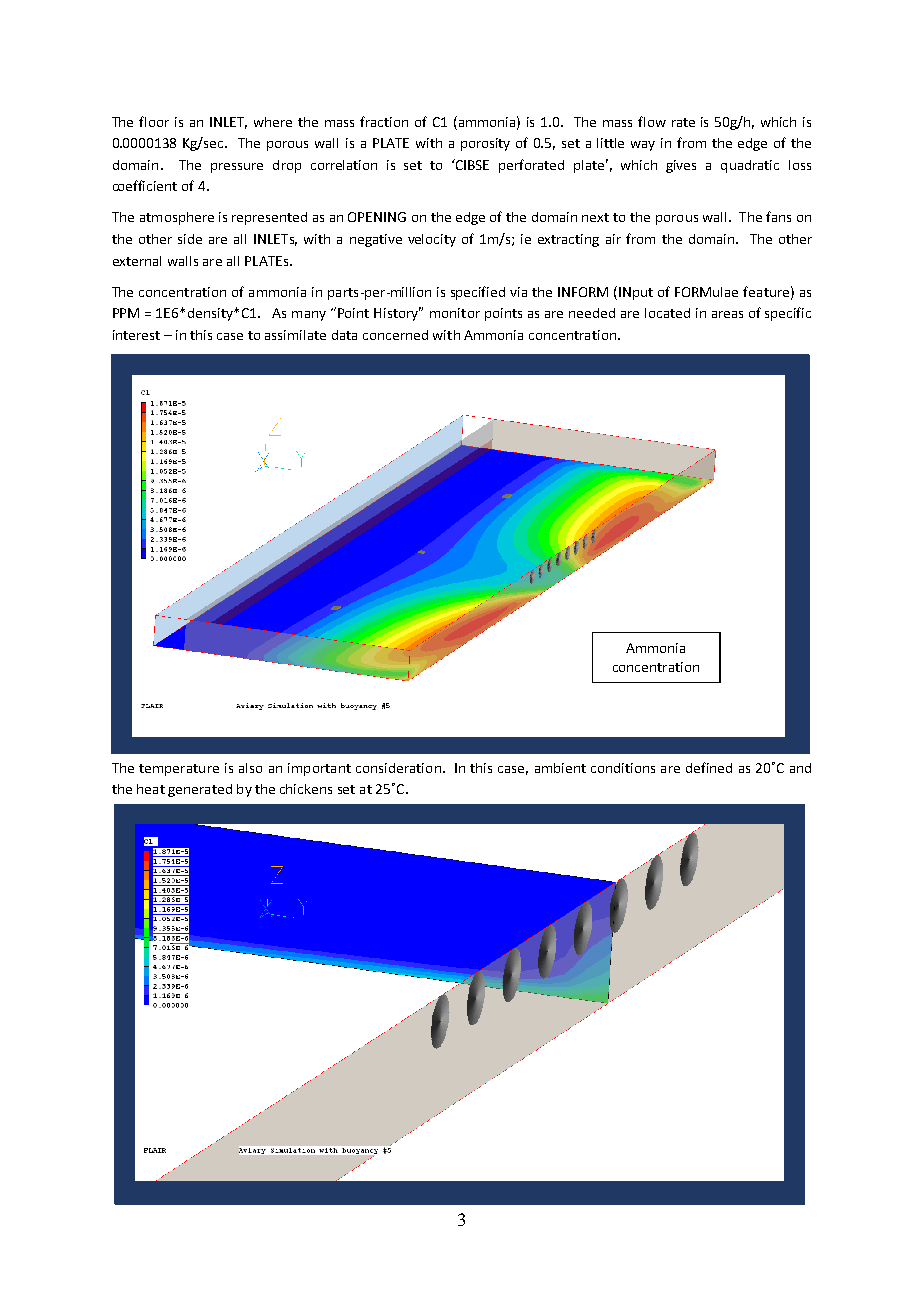  Describe the element at coordinates (485, 144) in the page. I see `porosity` at that location.
